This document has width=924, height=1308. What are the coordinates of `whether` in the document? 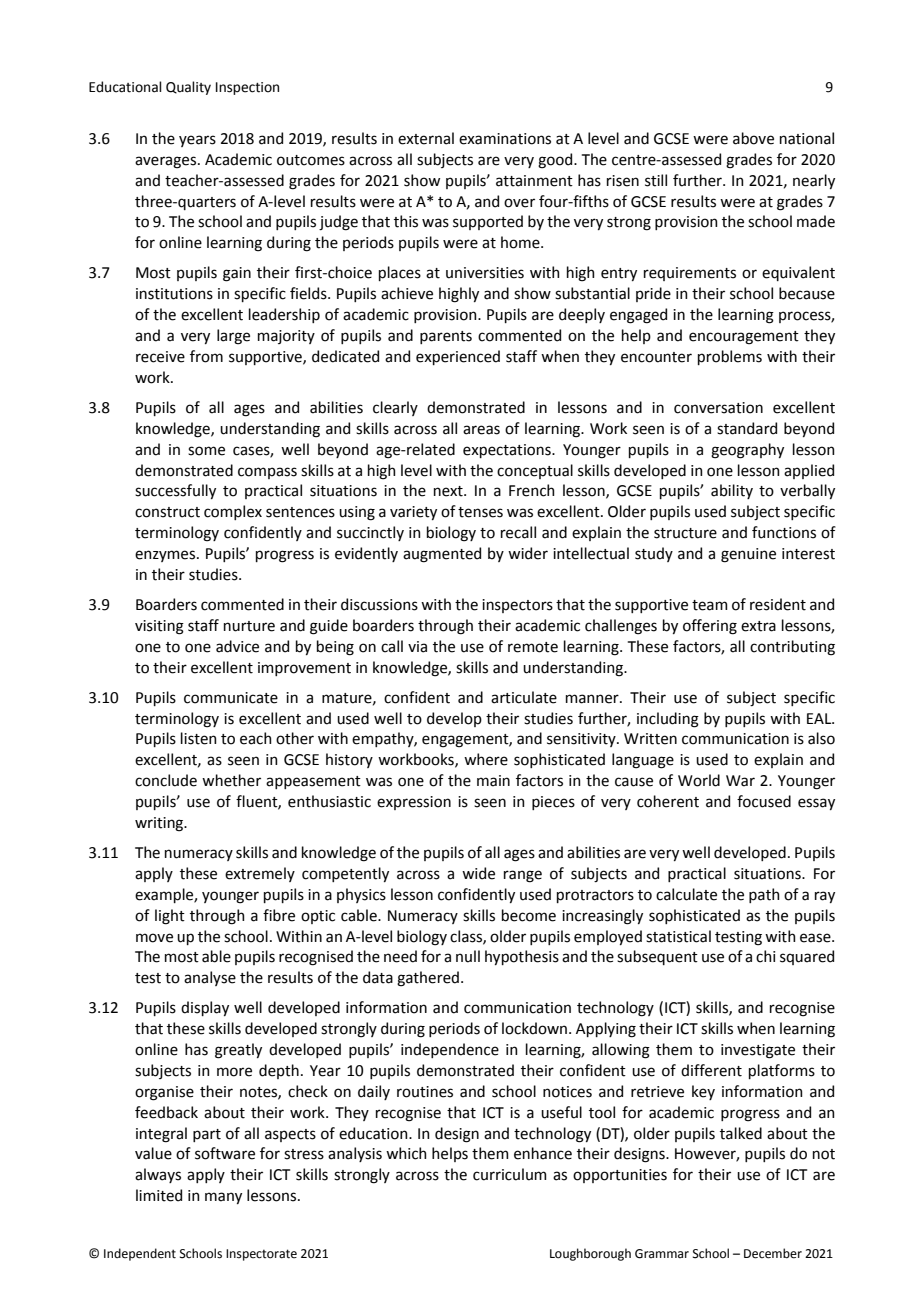 It's located at (231, 780).
